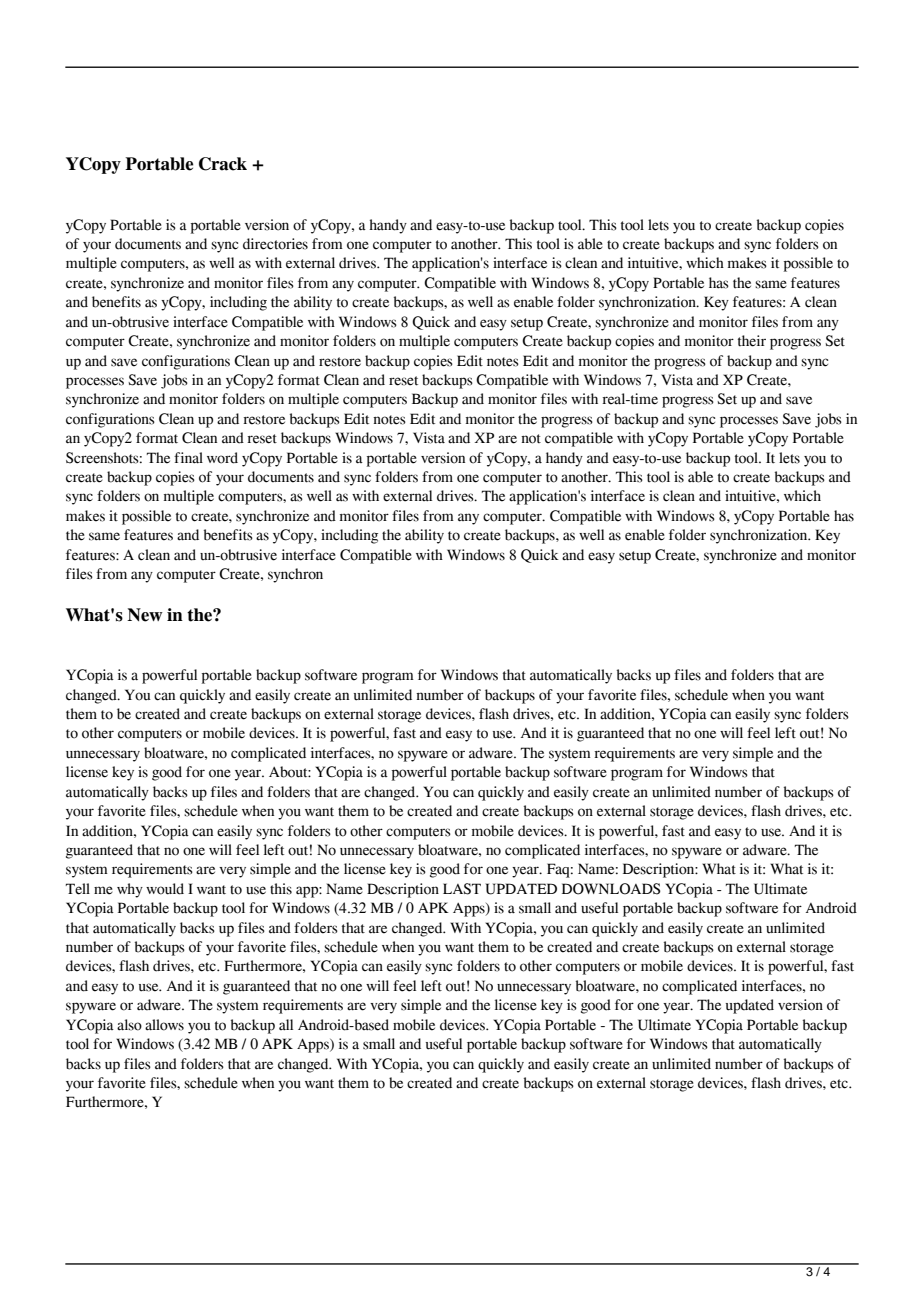  What do you see at coordinates (222, 458) in the document?
I see `word` at bounding box center [222, 458].
